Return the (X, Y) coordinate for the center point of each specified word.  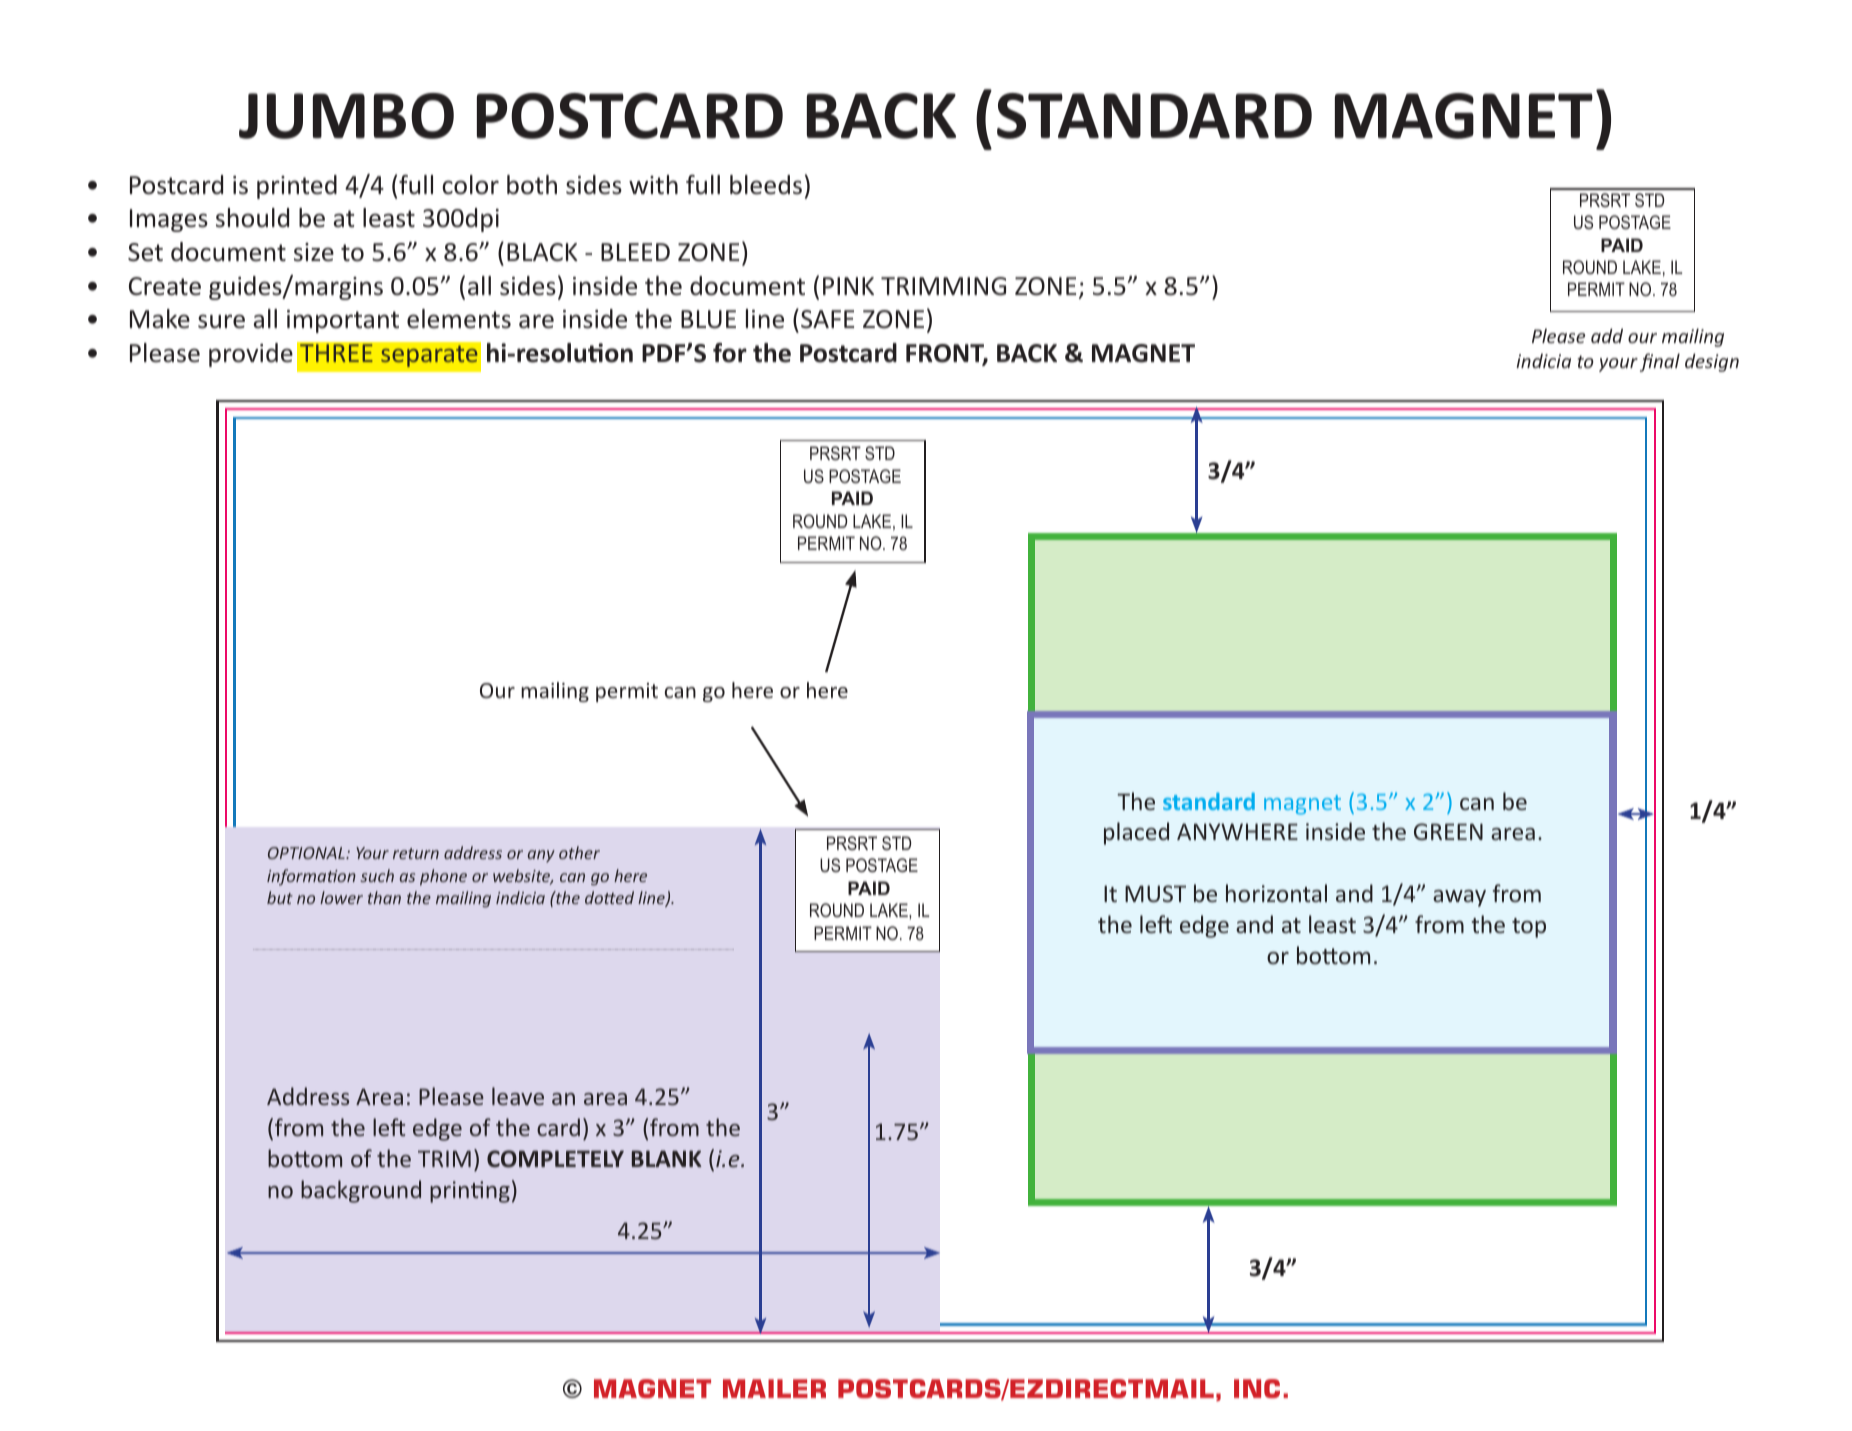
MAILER (774, 1388)
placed (1136, 833)
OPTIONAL (307, 853)
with (653, 185)
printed (297, 187)
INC (1257, 1388)
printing (470, 1192)
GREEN (1448, 831)
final (1660, 362)
